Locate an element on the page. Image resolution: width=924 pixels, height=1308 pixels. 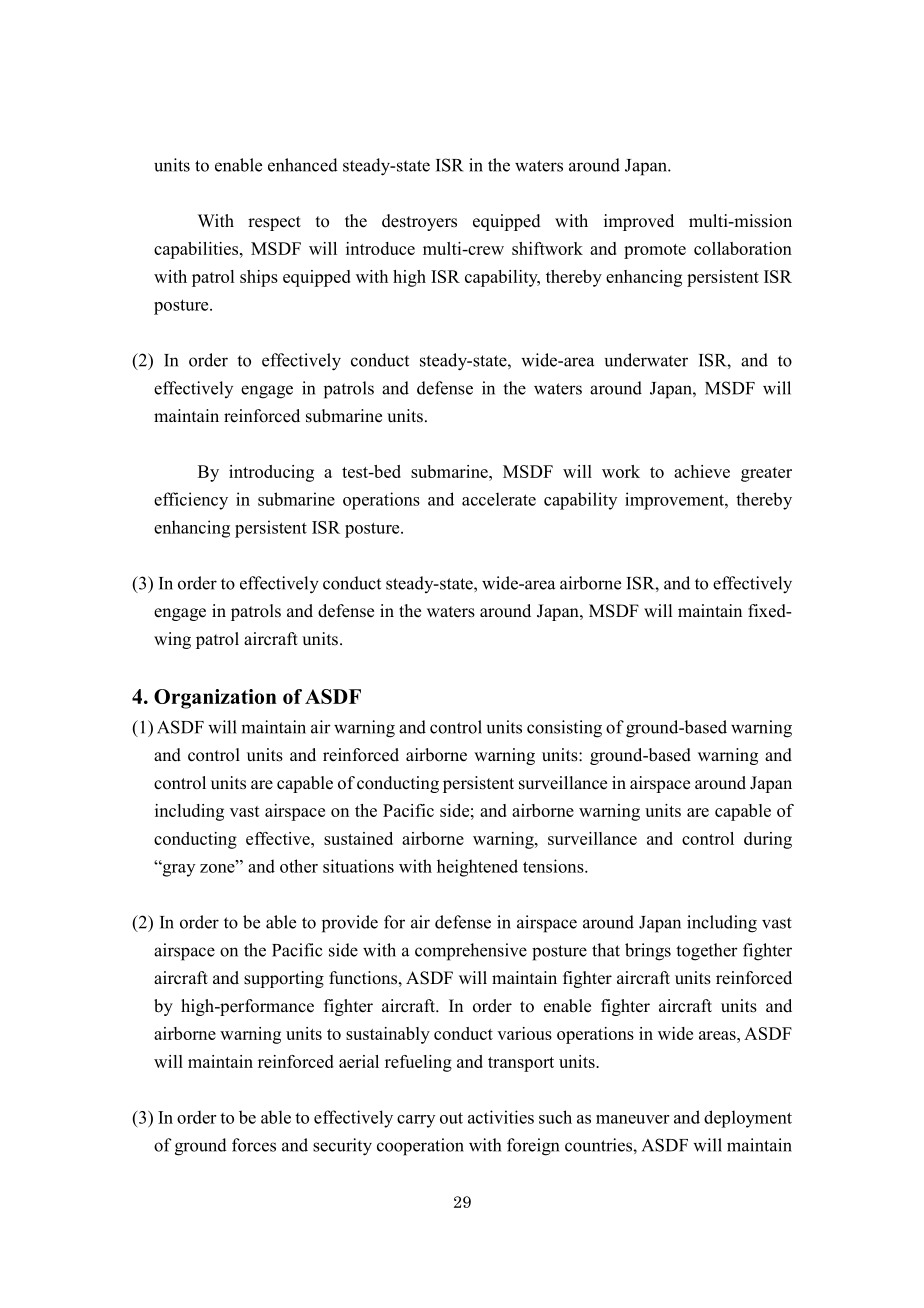
other is located at coordinates (299, 866).
